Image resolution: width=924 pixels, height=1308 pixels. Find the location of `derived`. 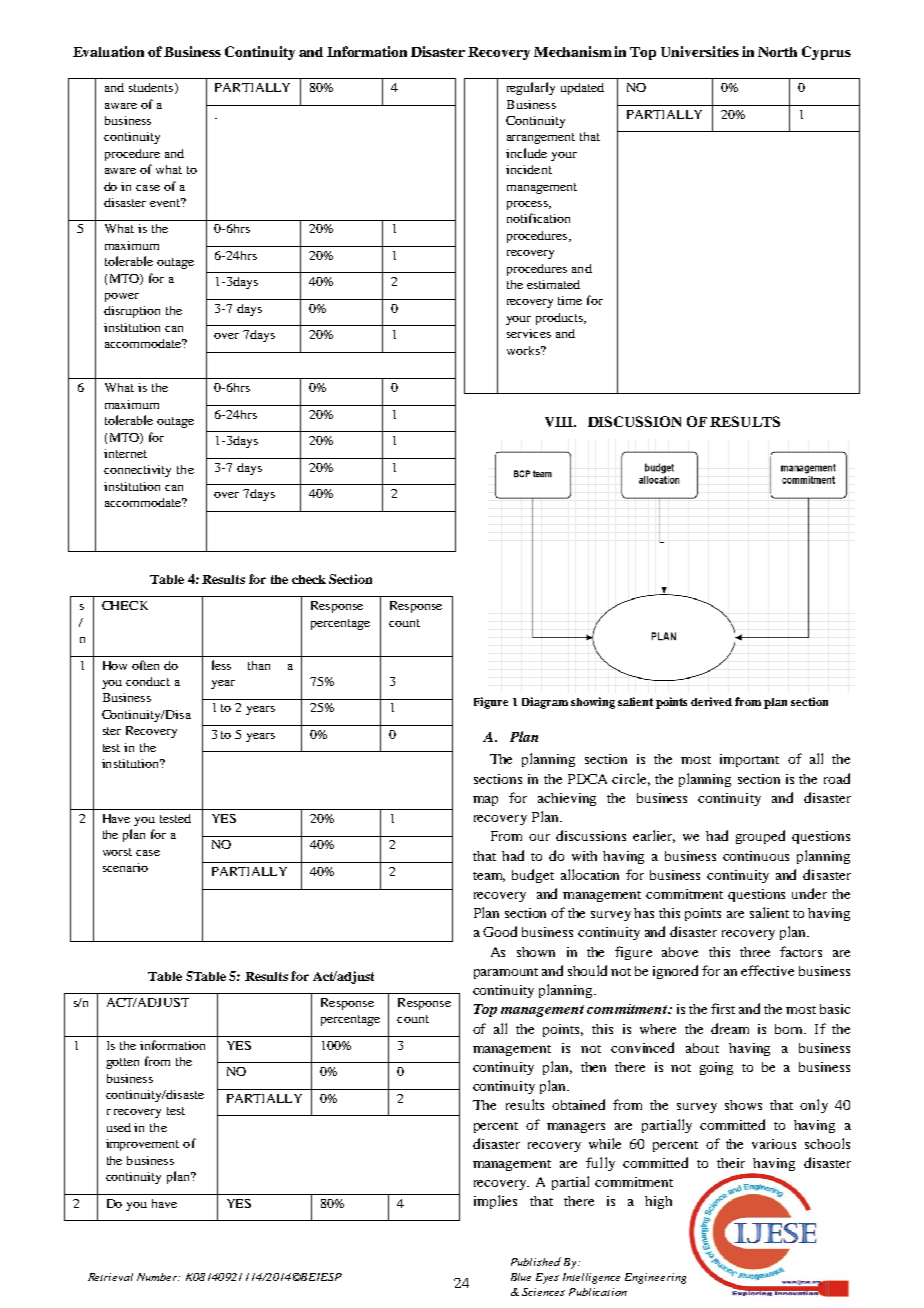

derived is located at coordinates (711, 701).
